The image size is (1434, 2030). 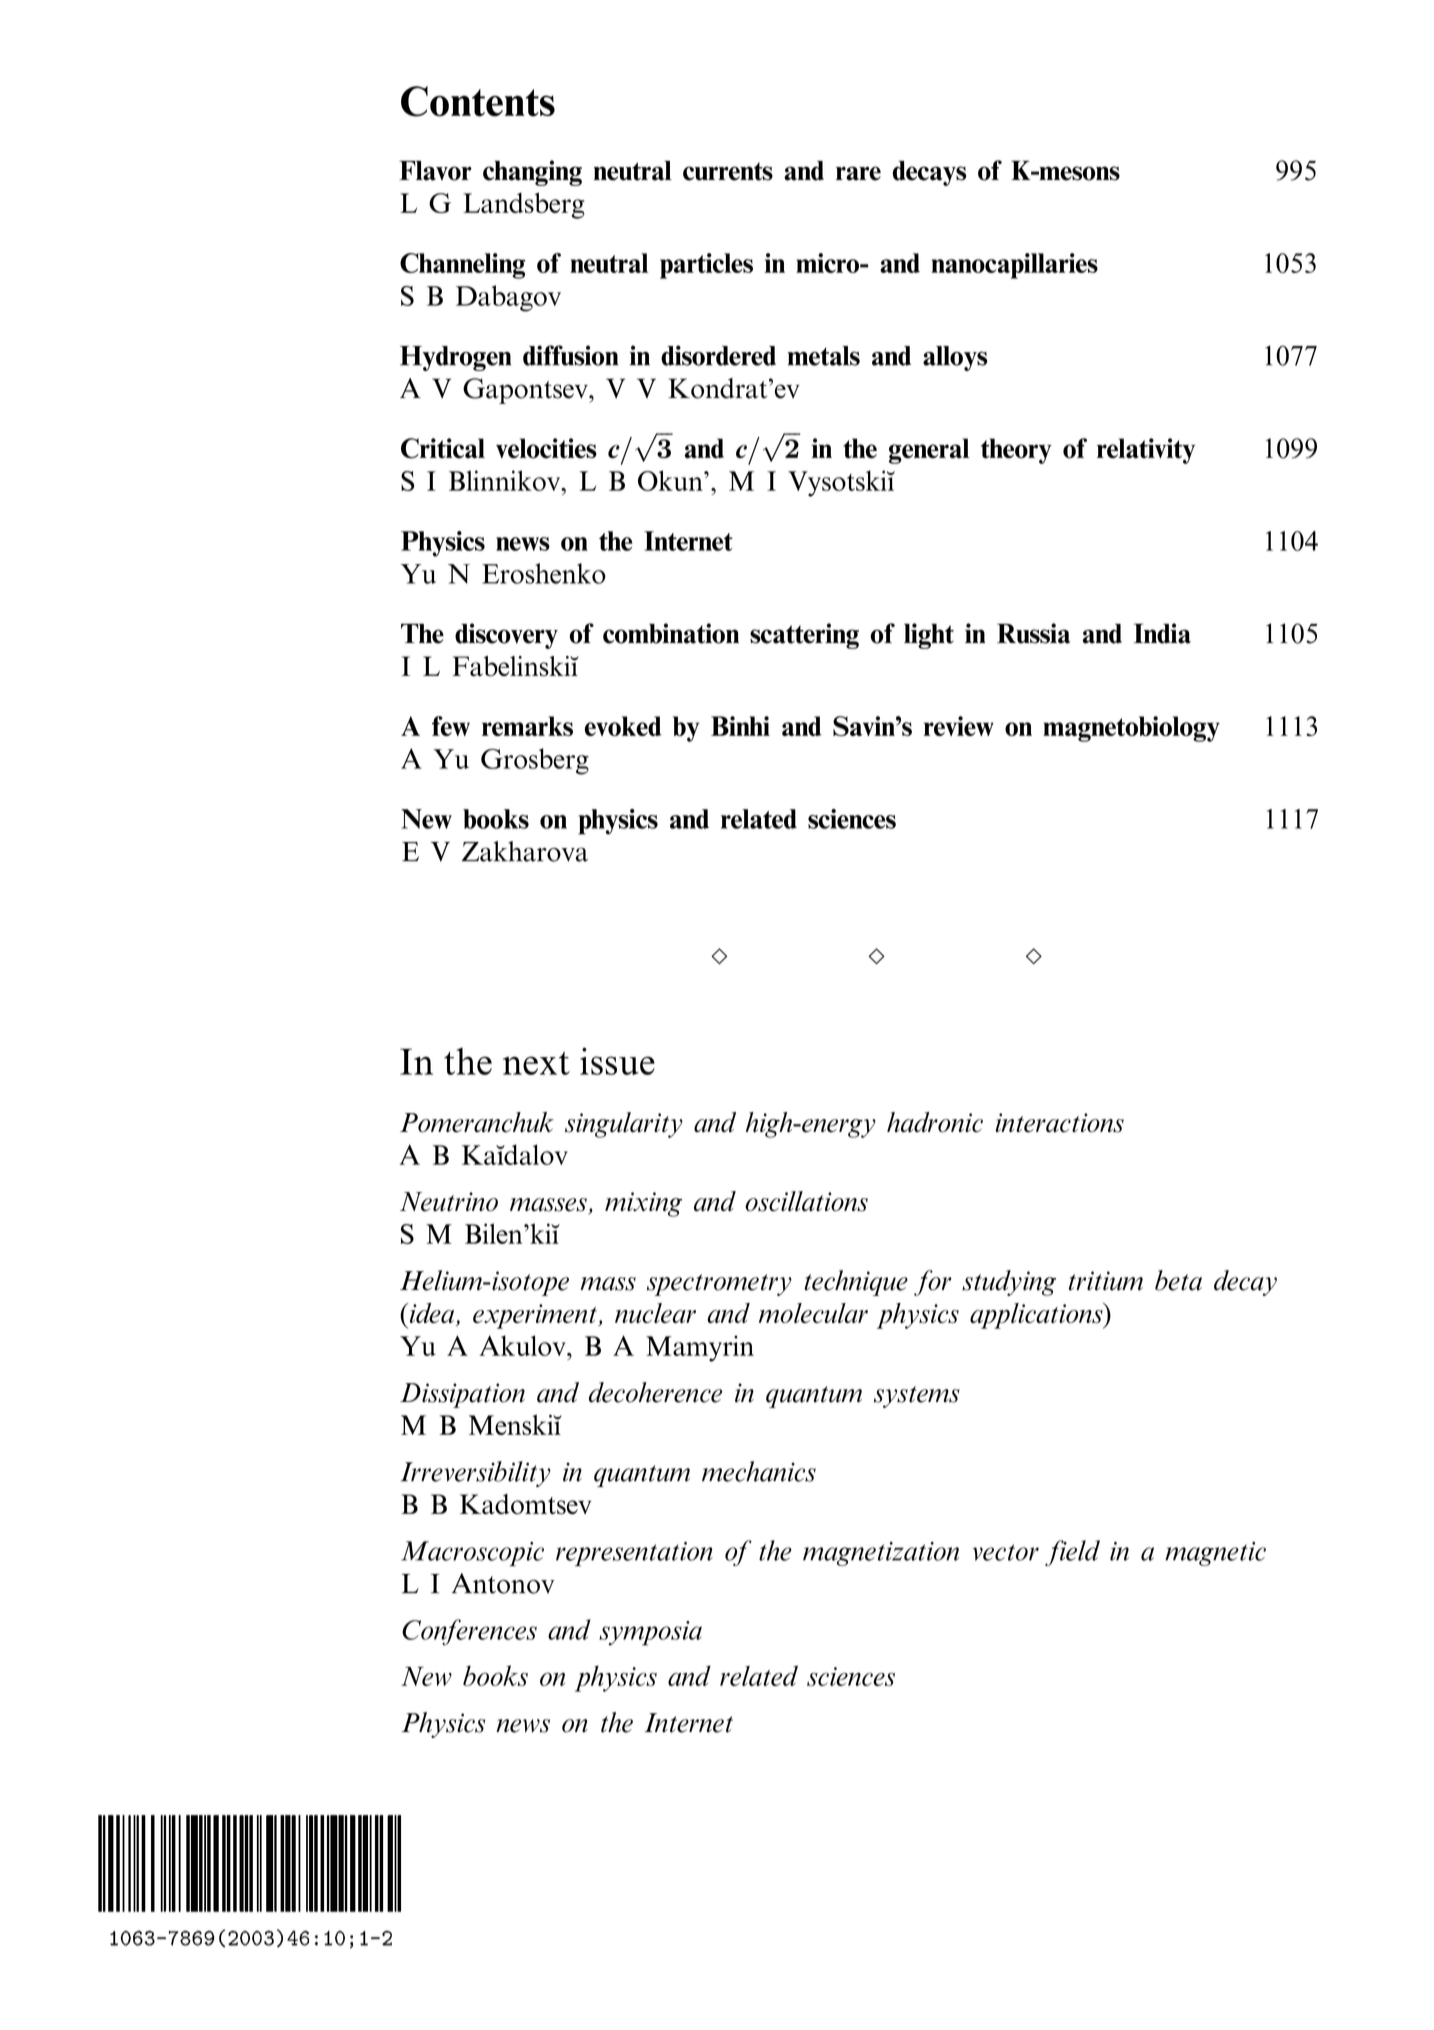 I want to click on discovery, so click(x=506, y=636).
